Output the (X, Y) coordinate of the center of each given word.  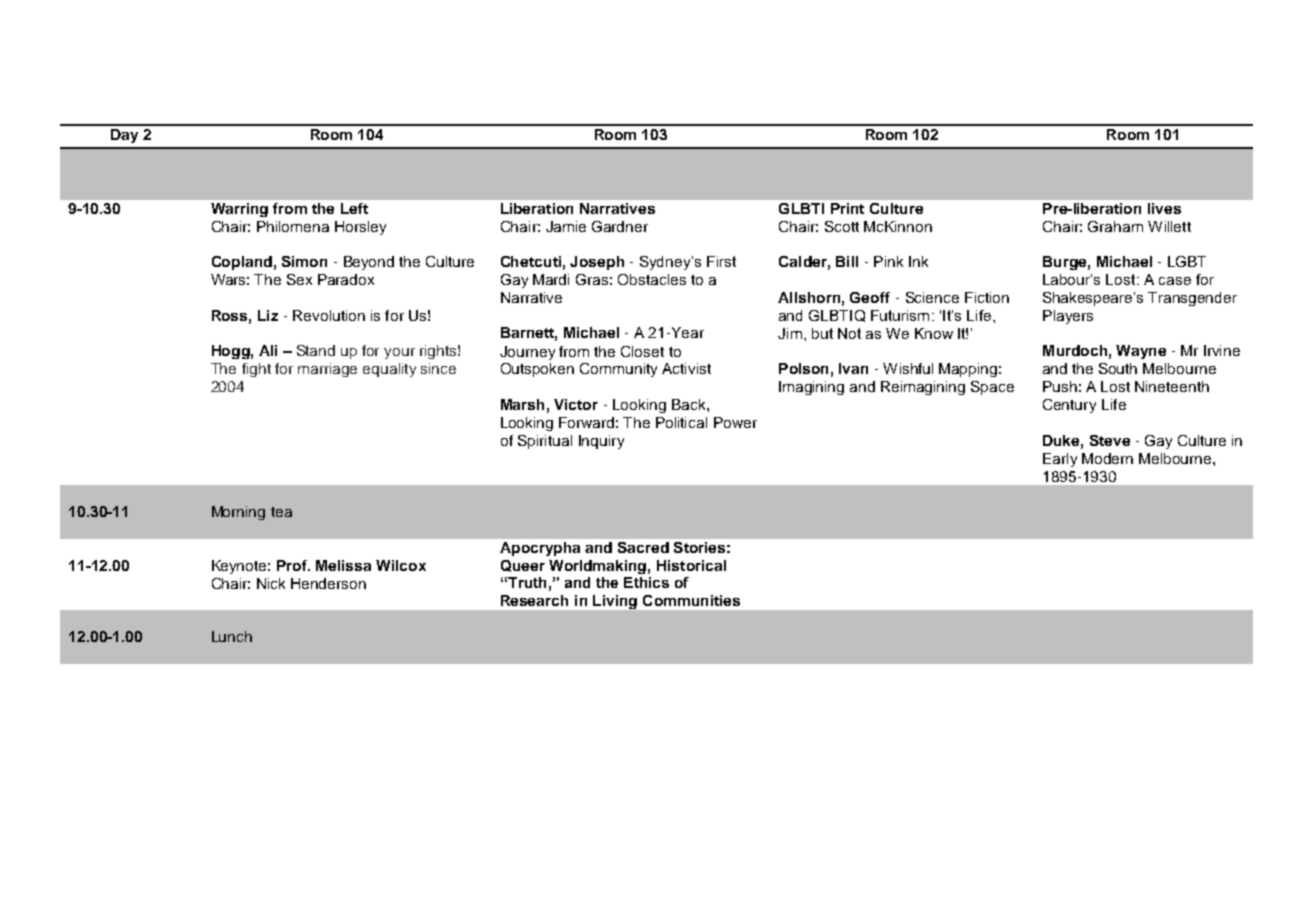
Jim (790, 333)
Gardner (620, 226)
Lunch (232, 636)
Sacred (643, 547)
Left (354, 208)
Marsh (522, 404)
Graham (1115, 226)
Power (735, 422)
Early (1060, 460)
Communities (691, 600)
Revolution (329, 315)
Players (1068, 317)
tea (281, 512)
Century (1069, 406)
